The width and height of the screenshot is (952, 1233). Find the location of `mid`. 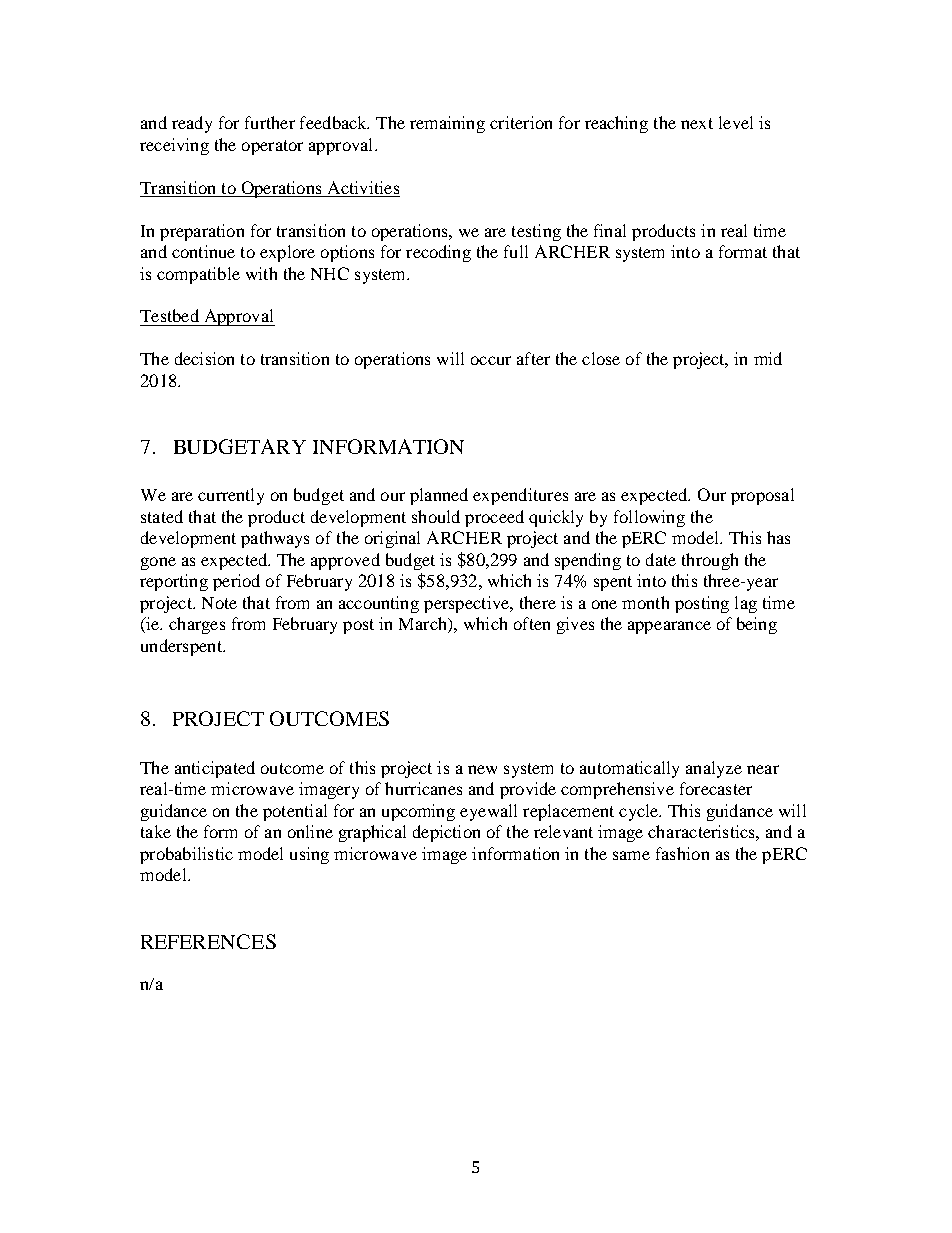

mid is located at coordinates (768, 358).
